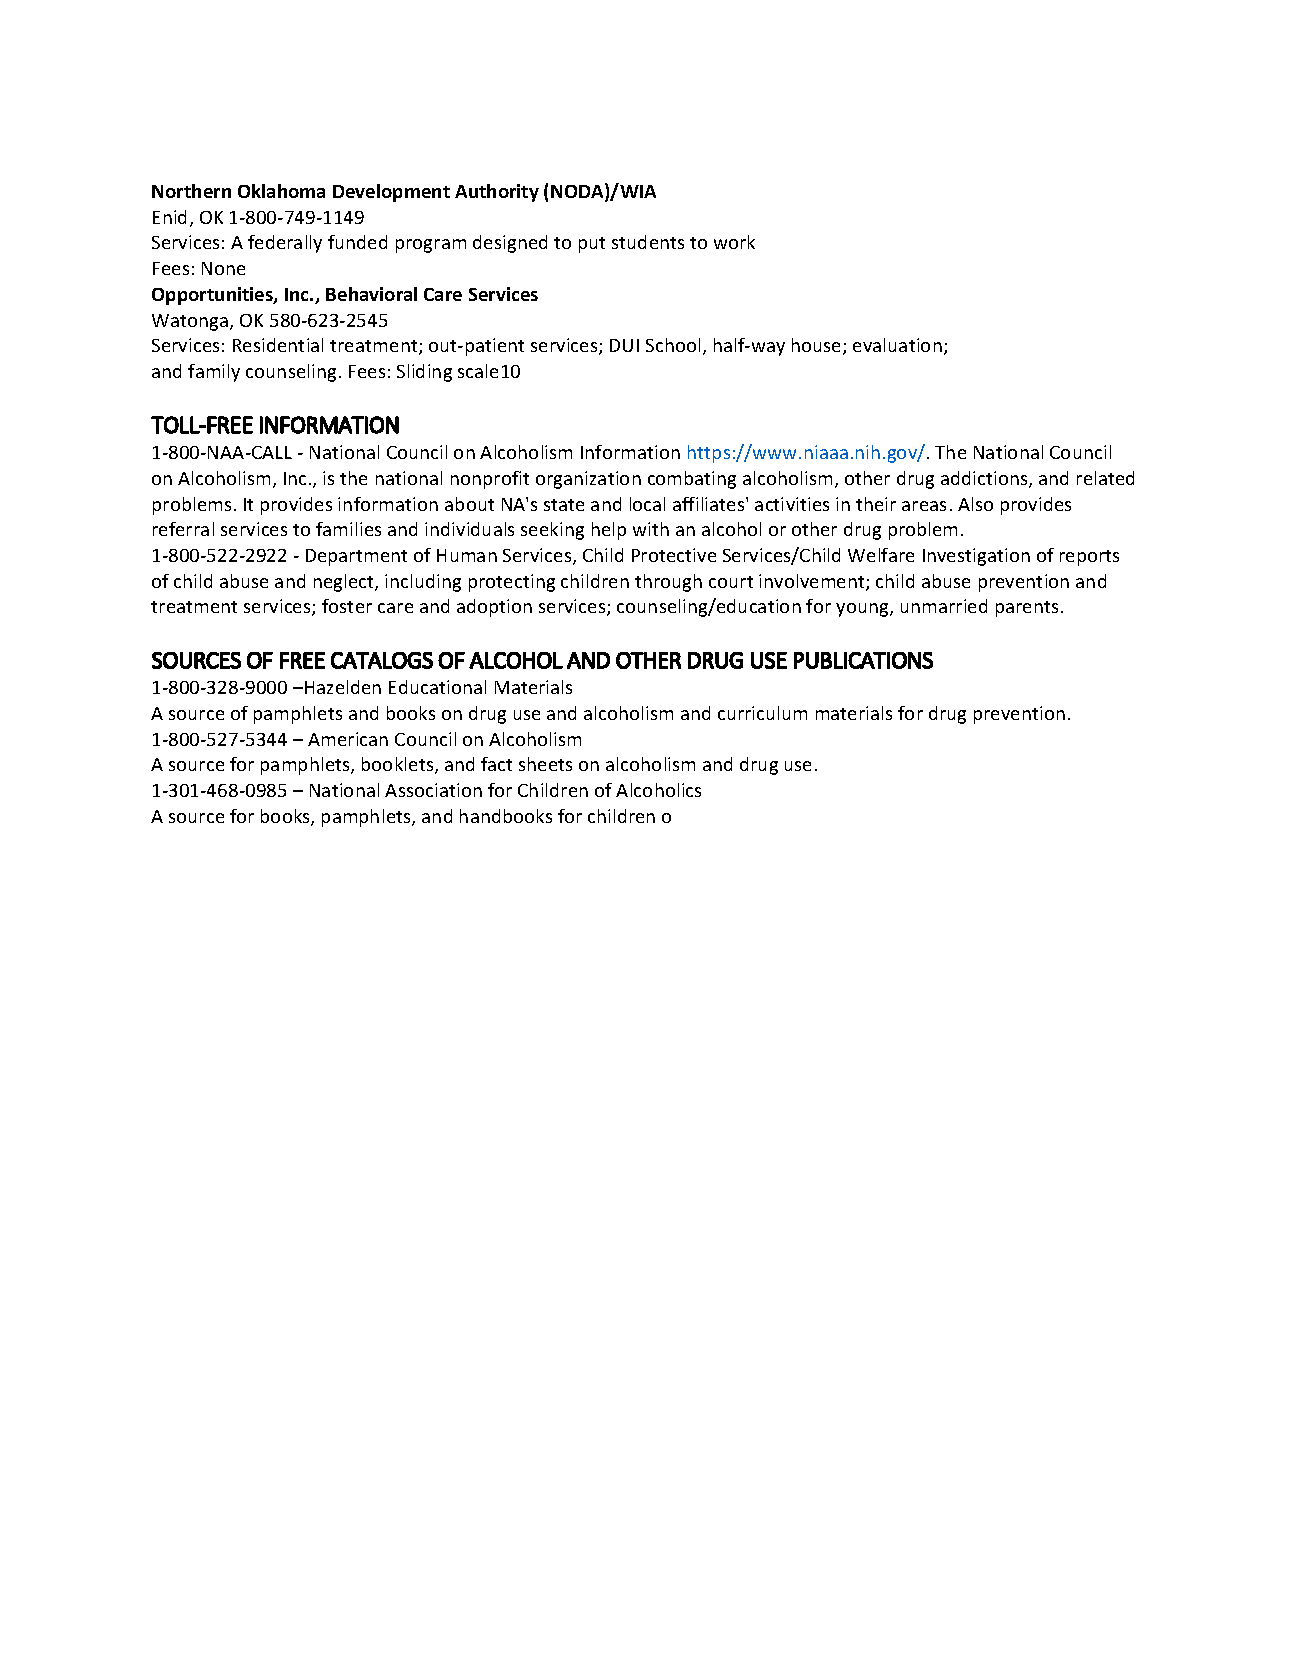 The width and height of the page is (1289, 1668). I want to click on Oklahoma, so click(281, 191).
